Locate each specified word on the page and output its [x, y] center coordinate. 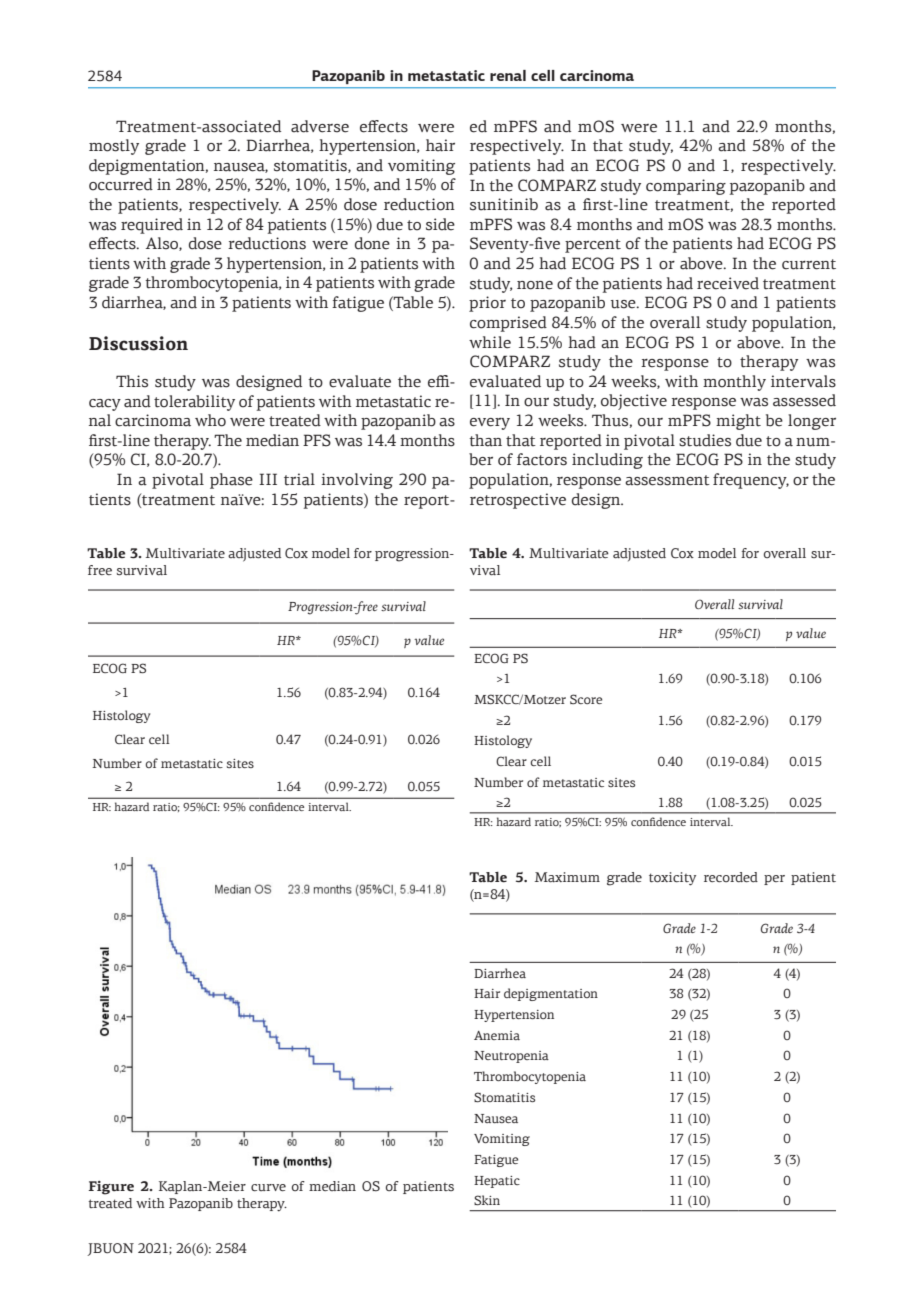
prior [487, 304]
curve [268, 1187]
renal [508, 75]
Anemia [497, 1035]
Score [586, 699]
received [728, 283]
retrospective [518, 501]
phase [231, 481]
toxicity [672, 879]
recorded [731, 877]
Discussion [138, 343]
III [268, 479]
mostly [114, 147]
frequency [751, 481]
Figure [111, 1188]
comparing [686, 187]
